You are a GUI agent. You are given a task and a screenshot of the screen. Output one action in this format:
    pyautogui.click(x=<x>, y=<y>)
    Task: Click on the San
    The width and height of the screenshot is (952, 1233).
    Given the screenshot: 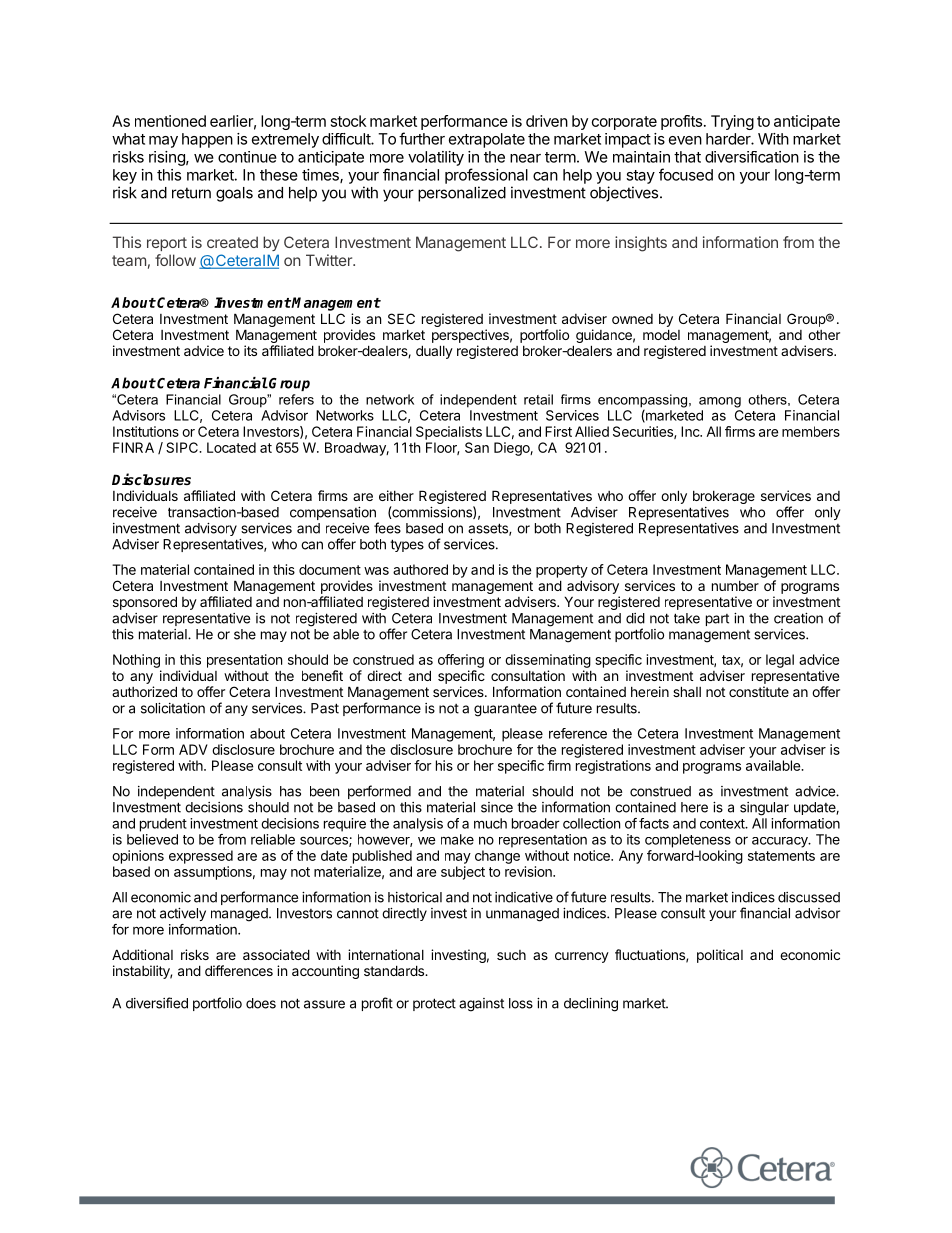 What is the action you would take?
    pyautogui.click(x=477, y=447)
